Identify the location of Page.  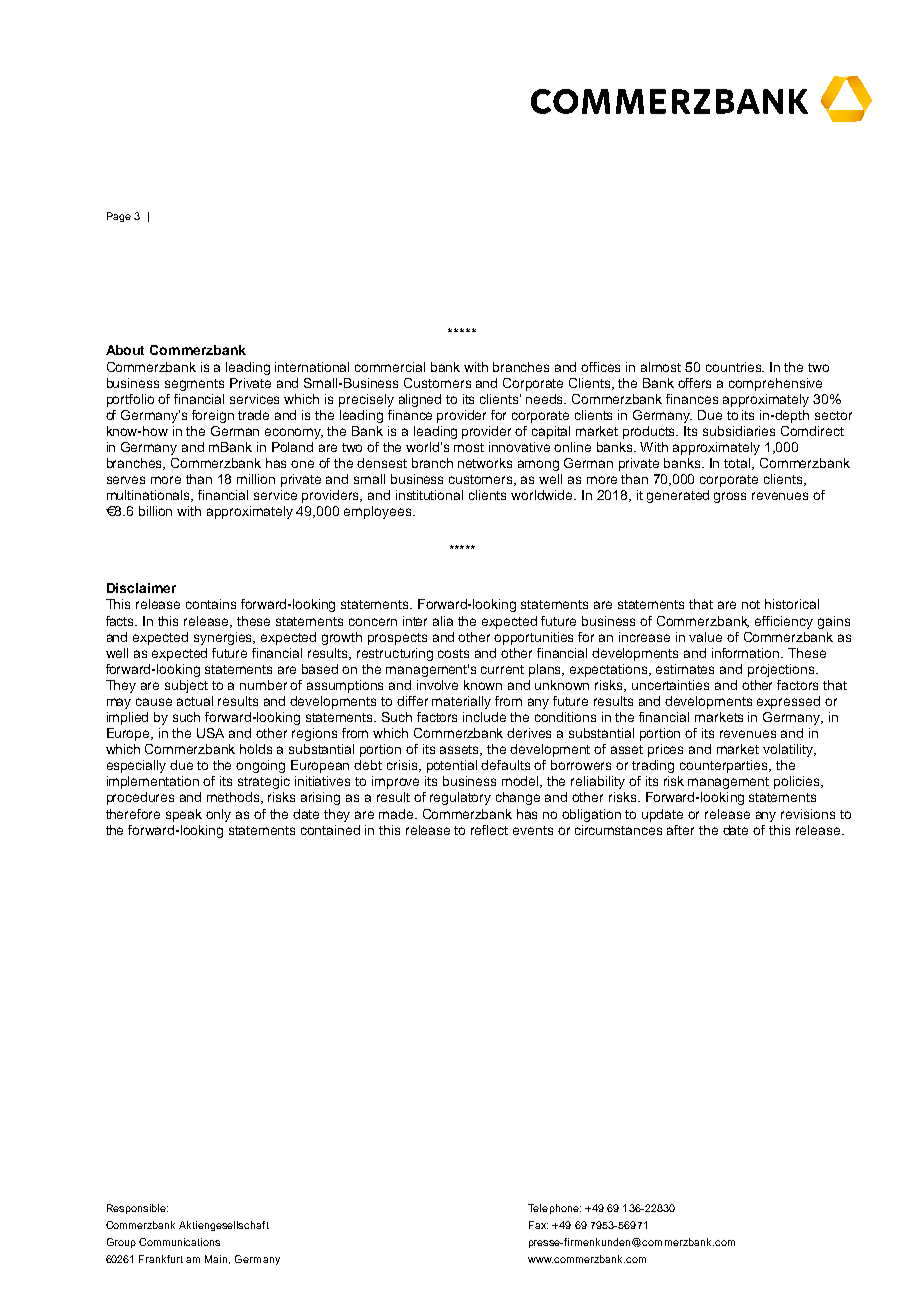
(119, 217).
